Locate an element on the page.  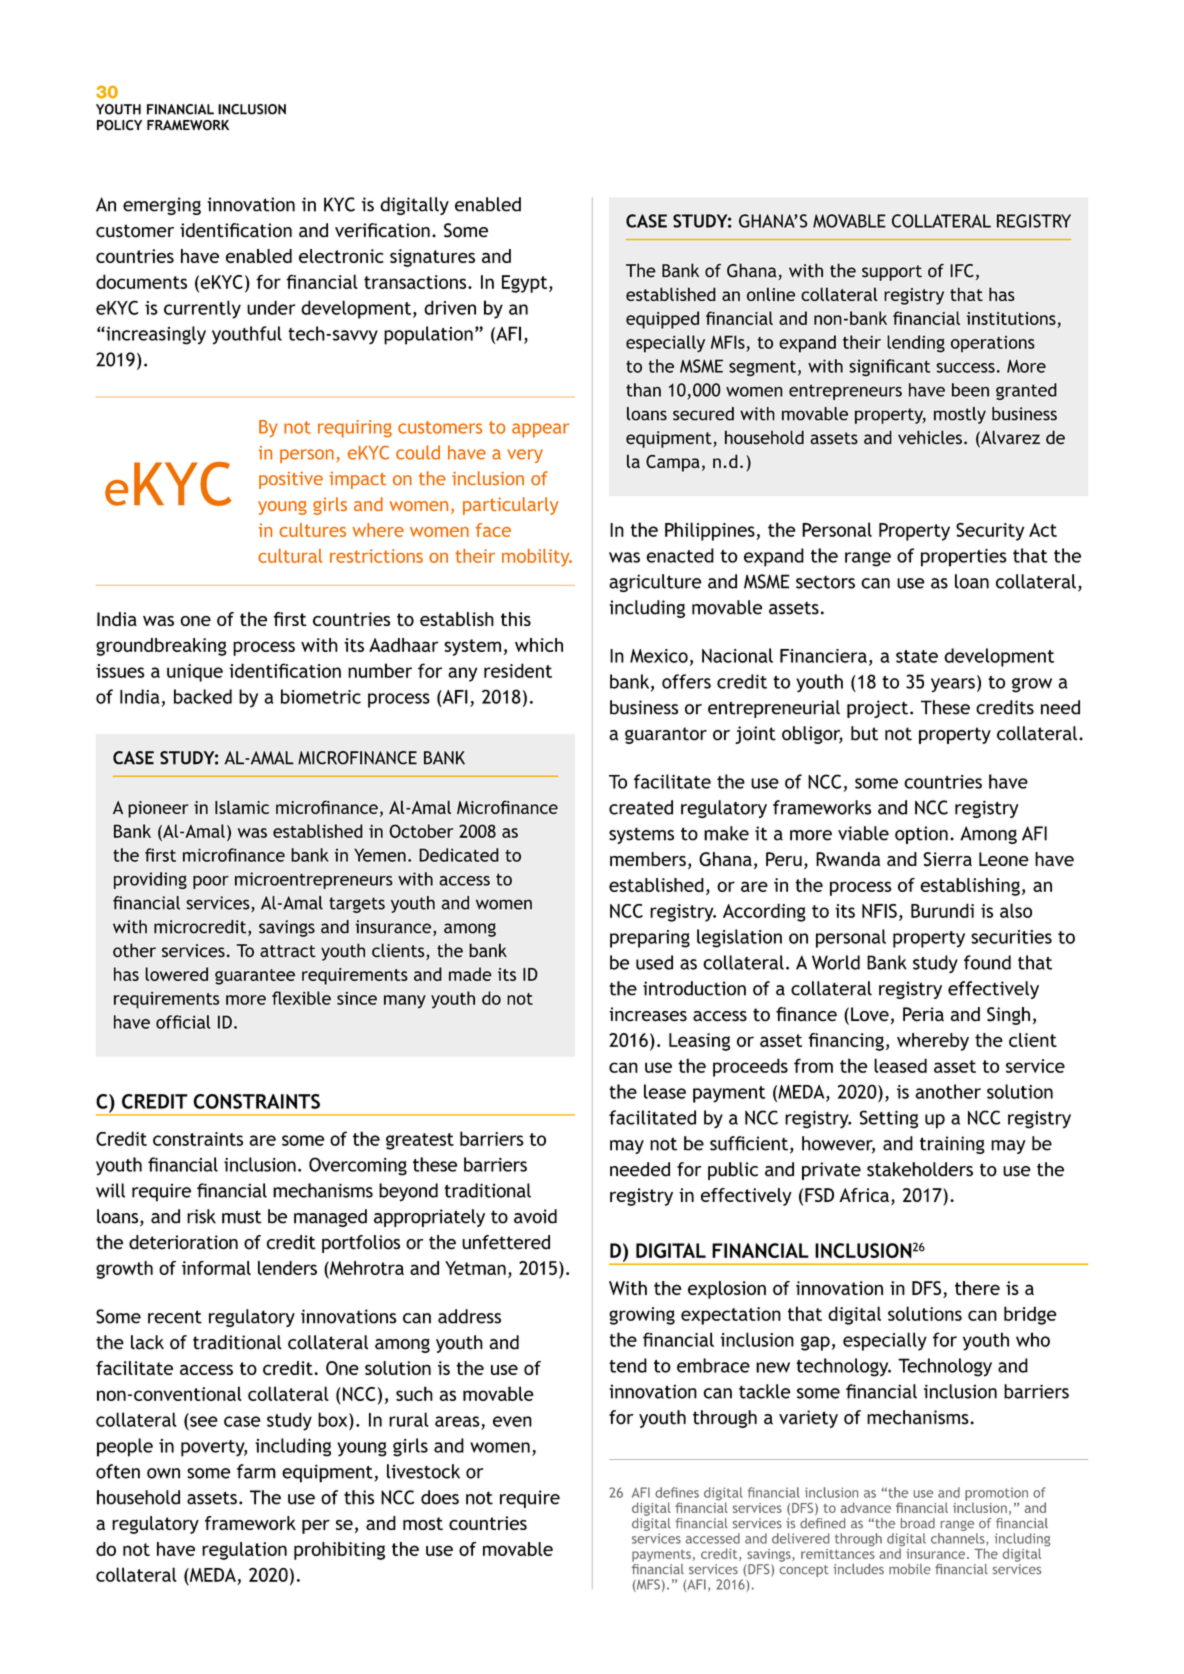
state is located at coordinates (917, 656).
